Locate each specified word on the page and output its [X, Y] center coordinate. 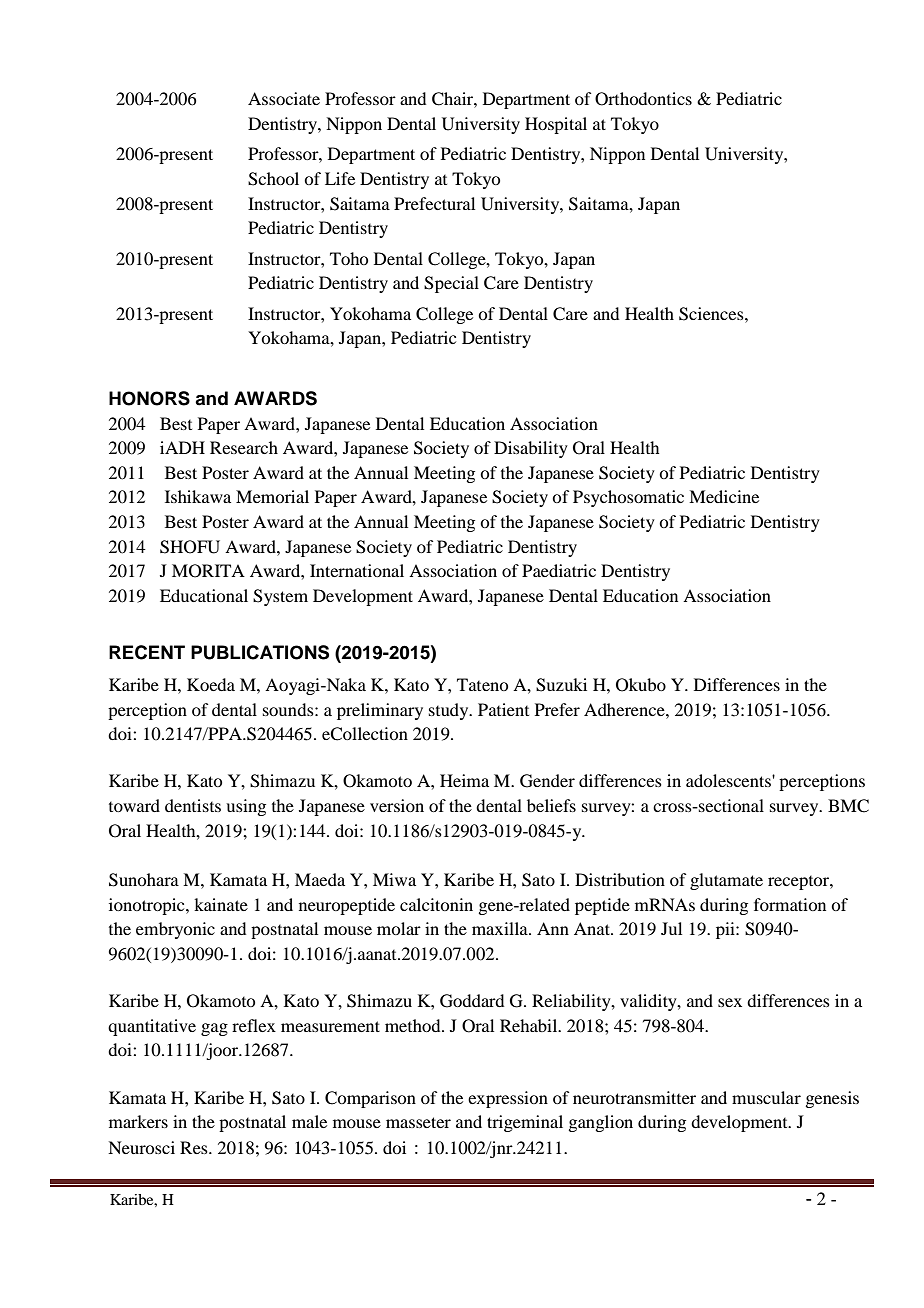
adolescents [729, 780]
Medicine [724, 496]
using [246, 807]
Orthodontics [643, 99]
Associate [284, 98]
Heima [464, 780]
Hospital [556, 125]
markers [138, 1121]
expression [508, 1099]
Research [244, 447]
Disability [531, 449]
